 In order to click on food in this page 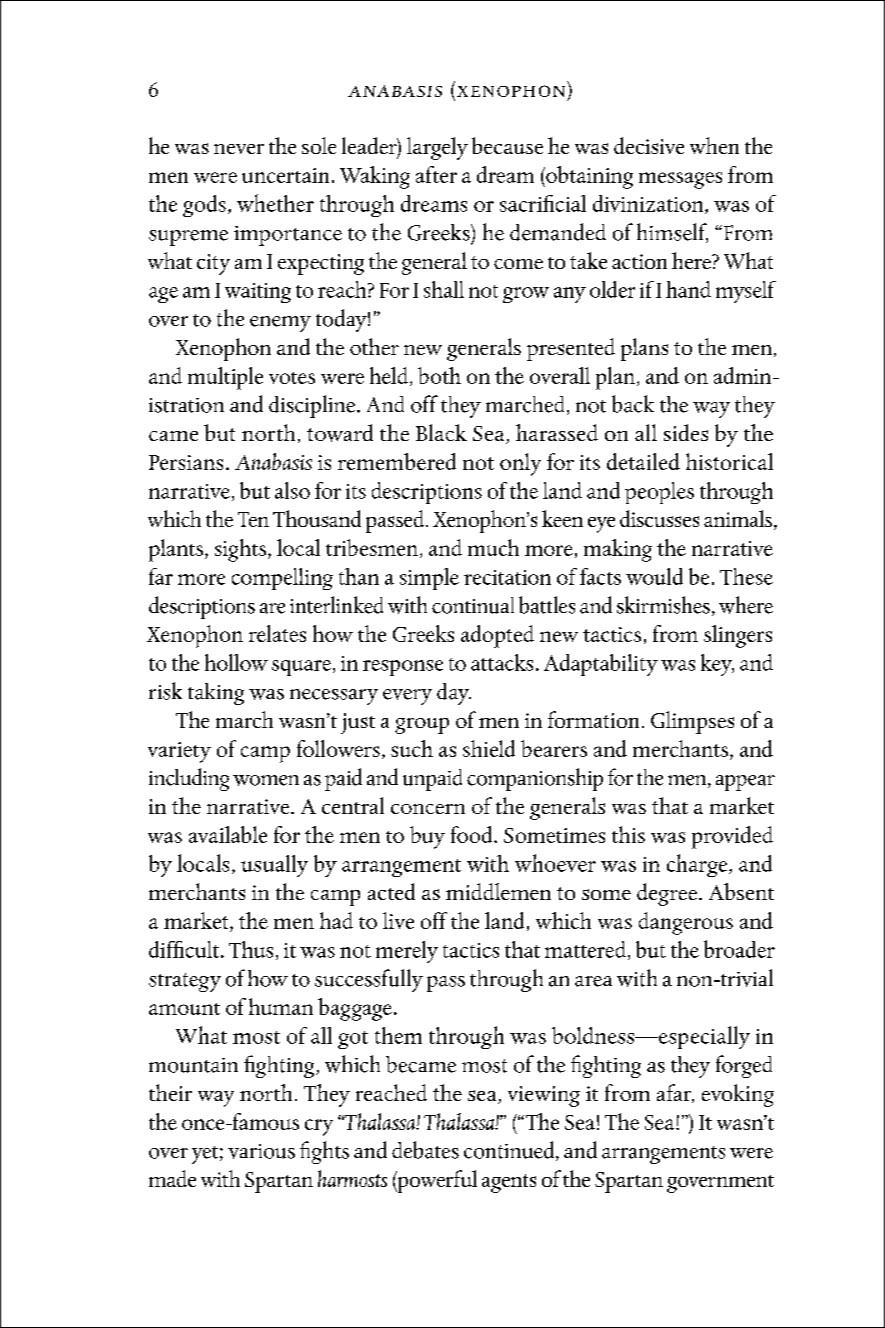, I will do `click(473, 834)`.
